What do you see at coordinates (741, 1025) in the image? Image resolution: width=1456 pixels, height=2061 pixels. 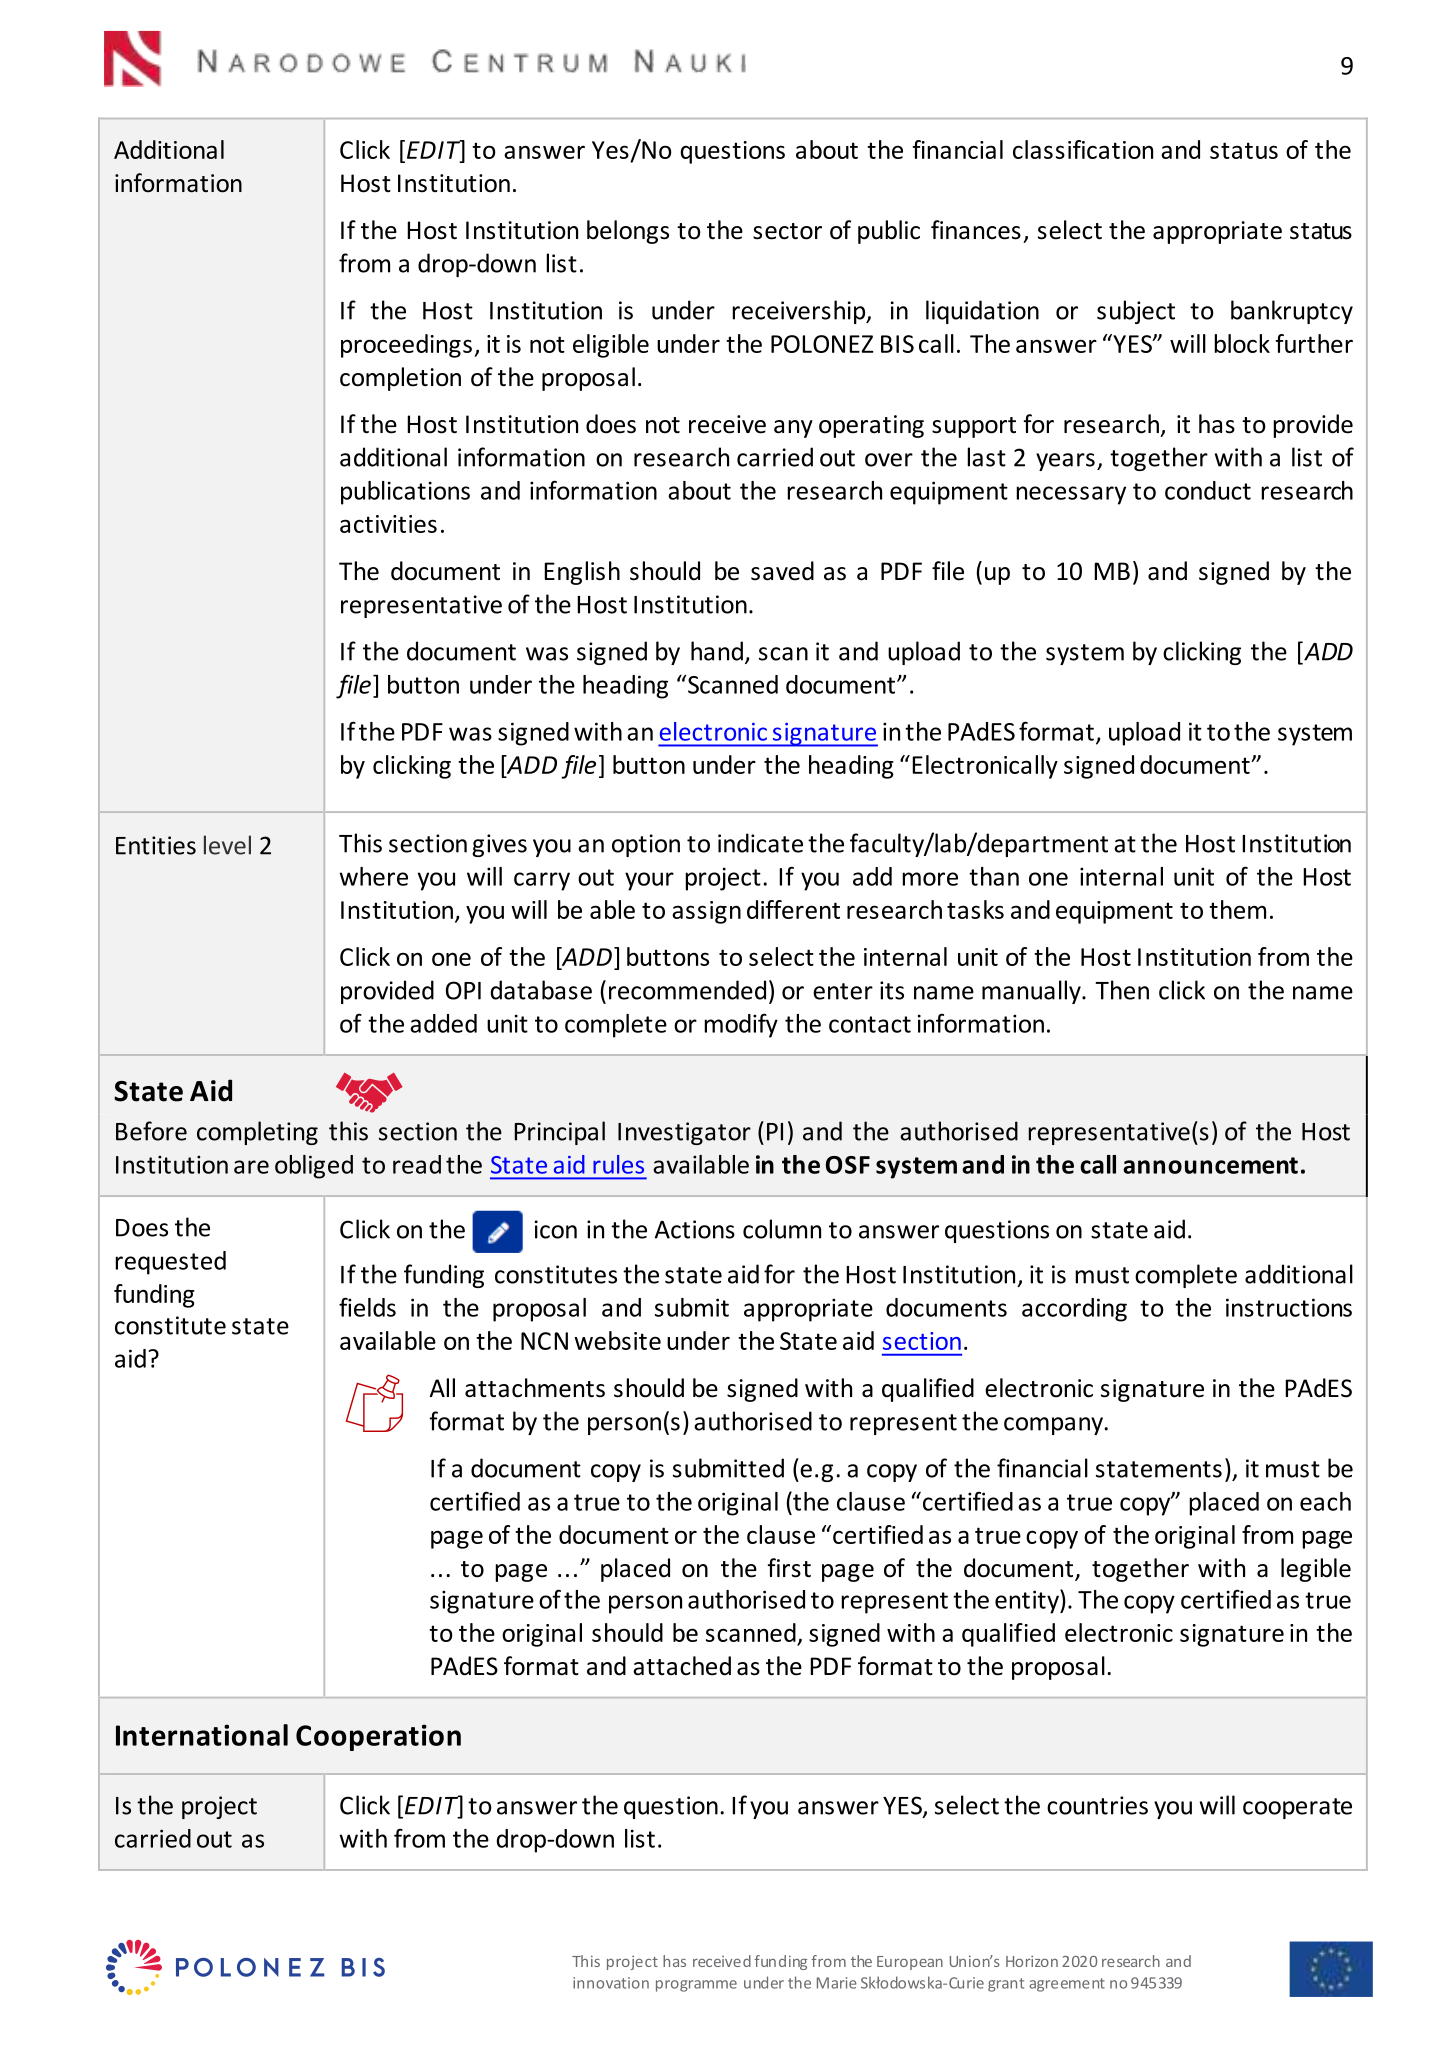 I see `modify` at bounding box center [741, 1025].
